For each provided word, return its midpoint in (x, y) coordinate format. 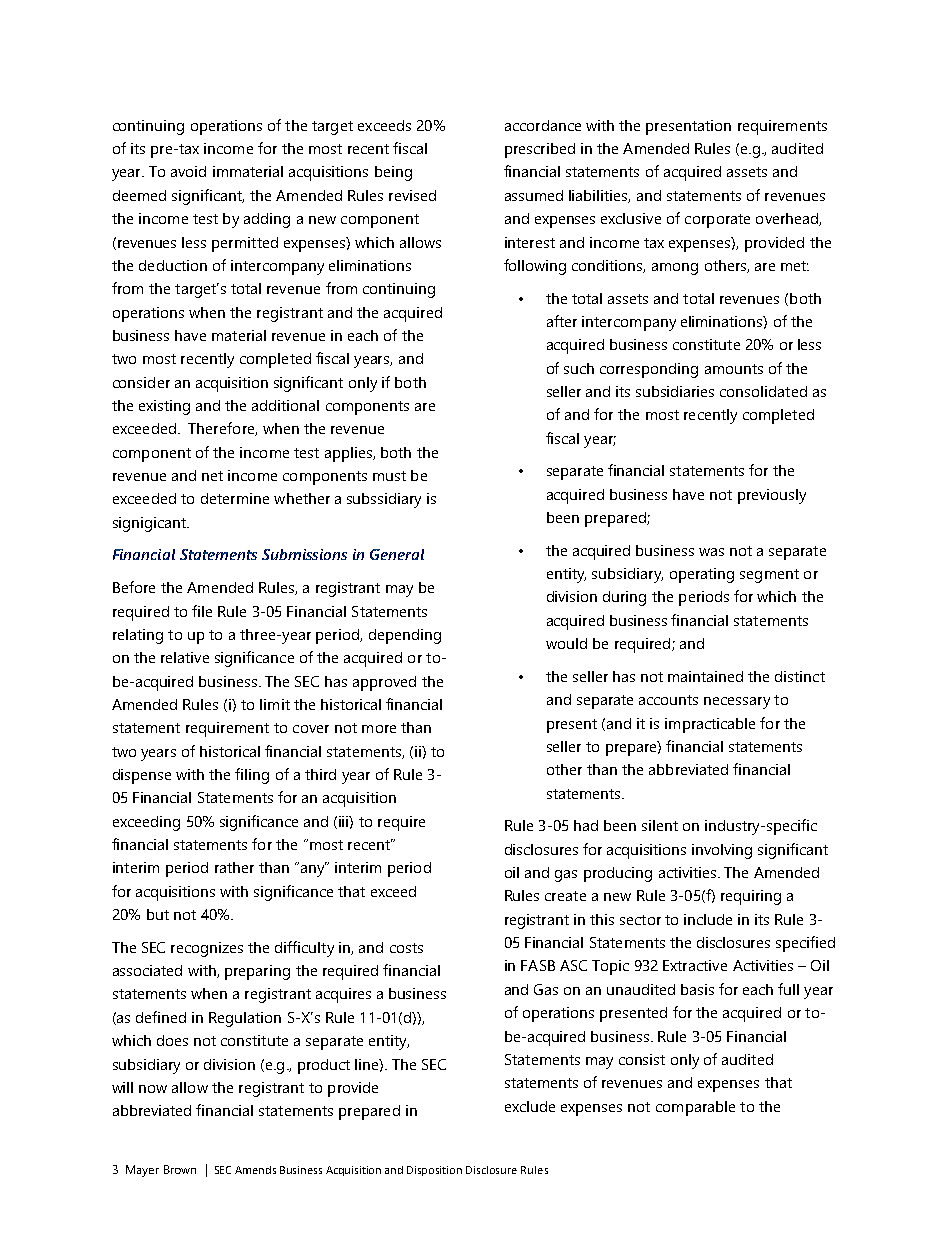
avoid (188, 171)
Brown (180, 1169)
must (389, 476)
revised (412, 195)
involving (722, 851)
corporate (717, 221)
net (212, 476)
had (586, 825)
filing (252, 776)
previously (772, 496)
